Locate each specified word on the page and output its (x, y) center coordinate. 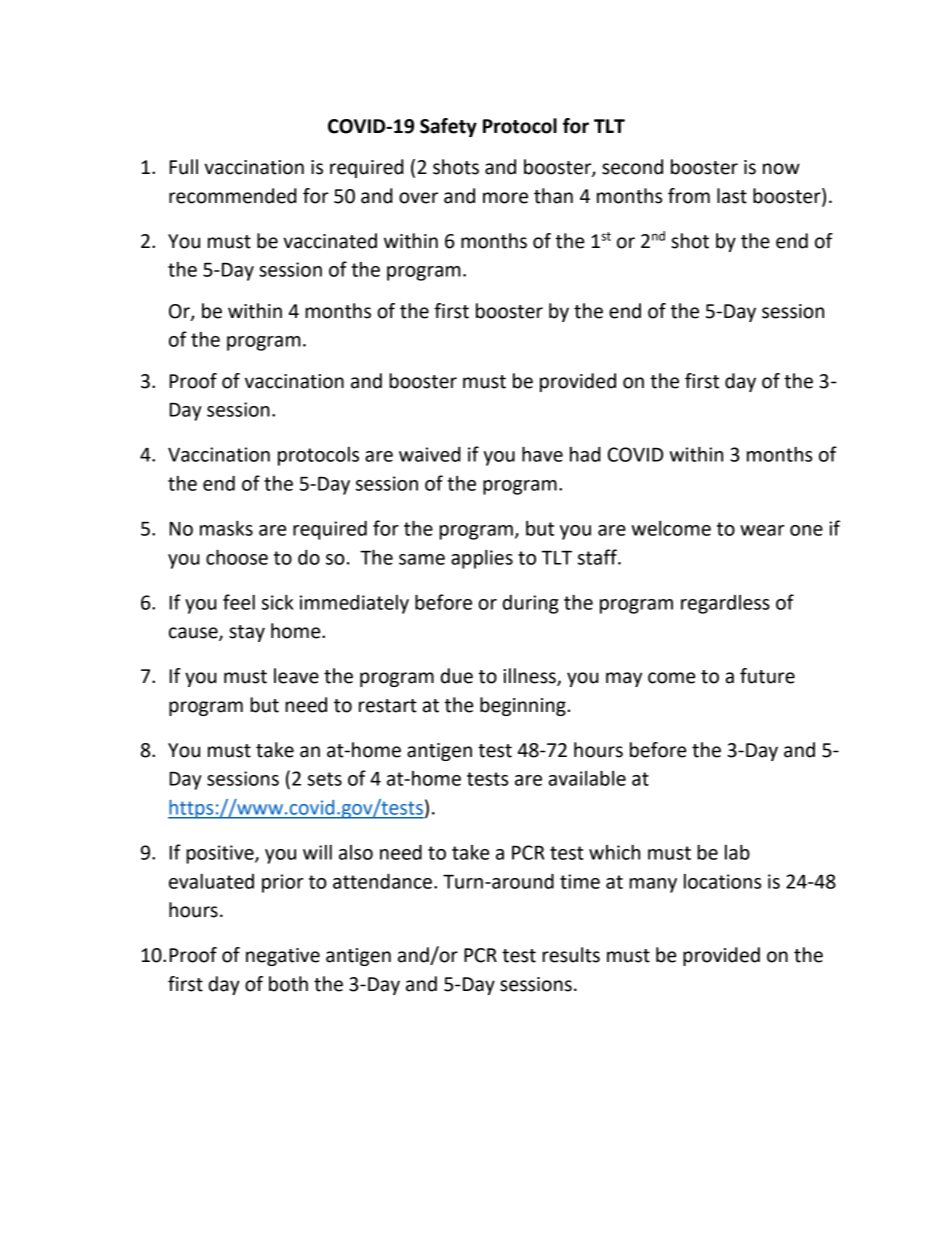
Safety (448, 127)
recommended (233, 196)
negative (283, 957)
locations (722, 881)
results (571, 955)
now (781, 169)
